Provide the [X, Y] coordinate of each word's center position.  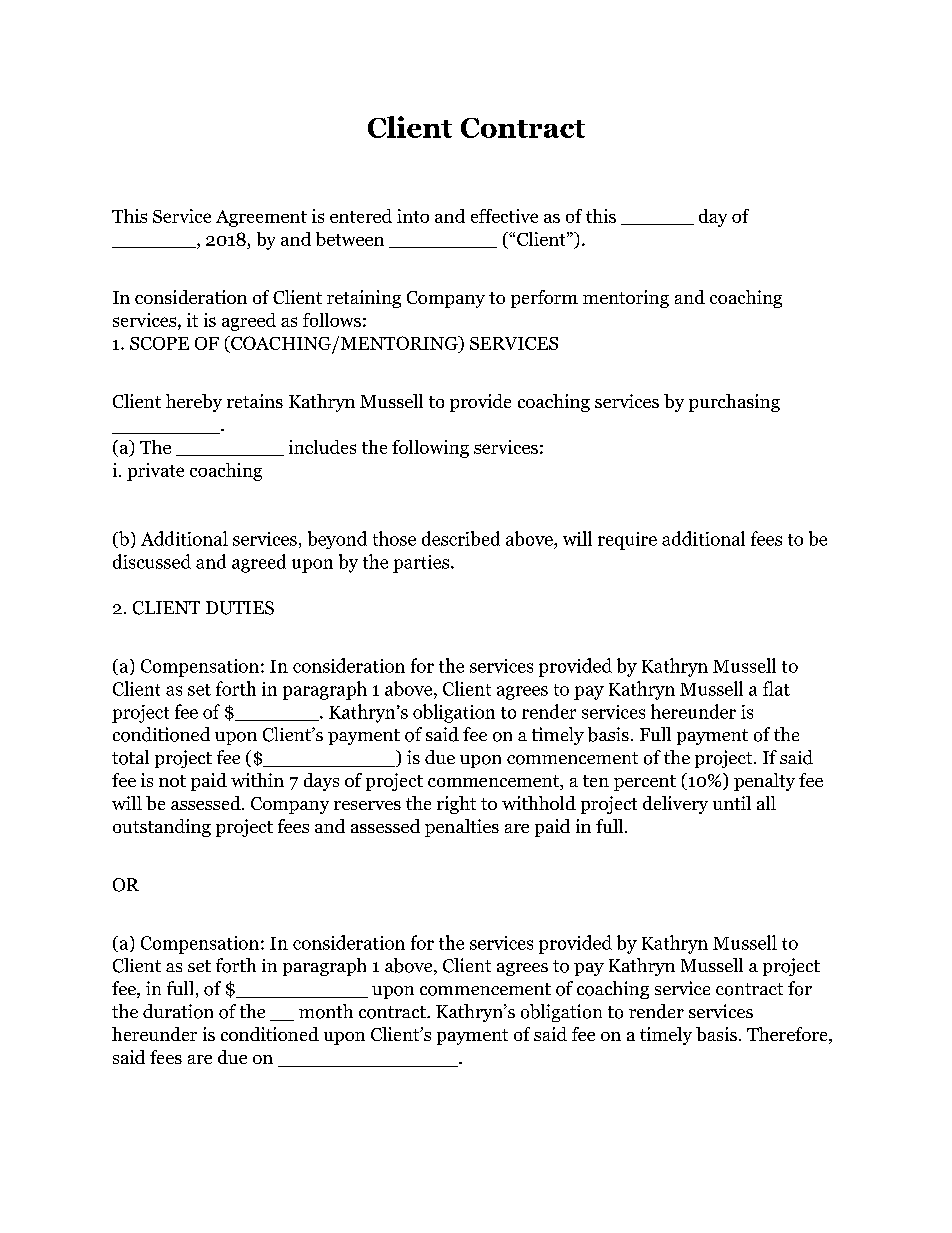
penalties [462, 828]
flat [776, 688]
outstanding [162, 828]
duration [178, 1011]
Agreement [261, 218]
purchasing [734, 403]
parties [422, 564]
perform [544, 299]
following [430, 449]
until [732, 803]
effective [504, 216]
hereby [194, 403]
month [326, 1011]
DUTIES [240, 608]
